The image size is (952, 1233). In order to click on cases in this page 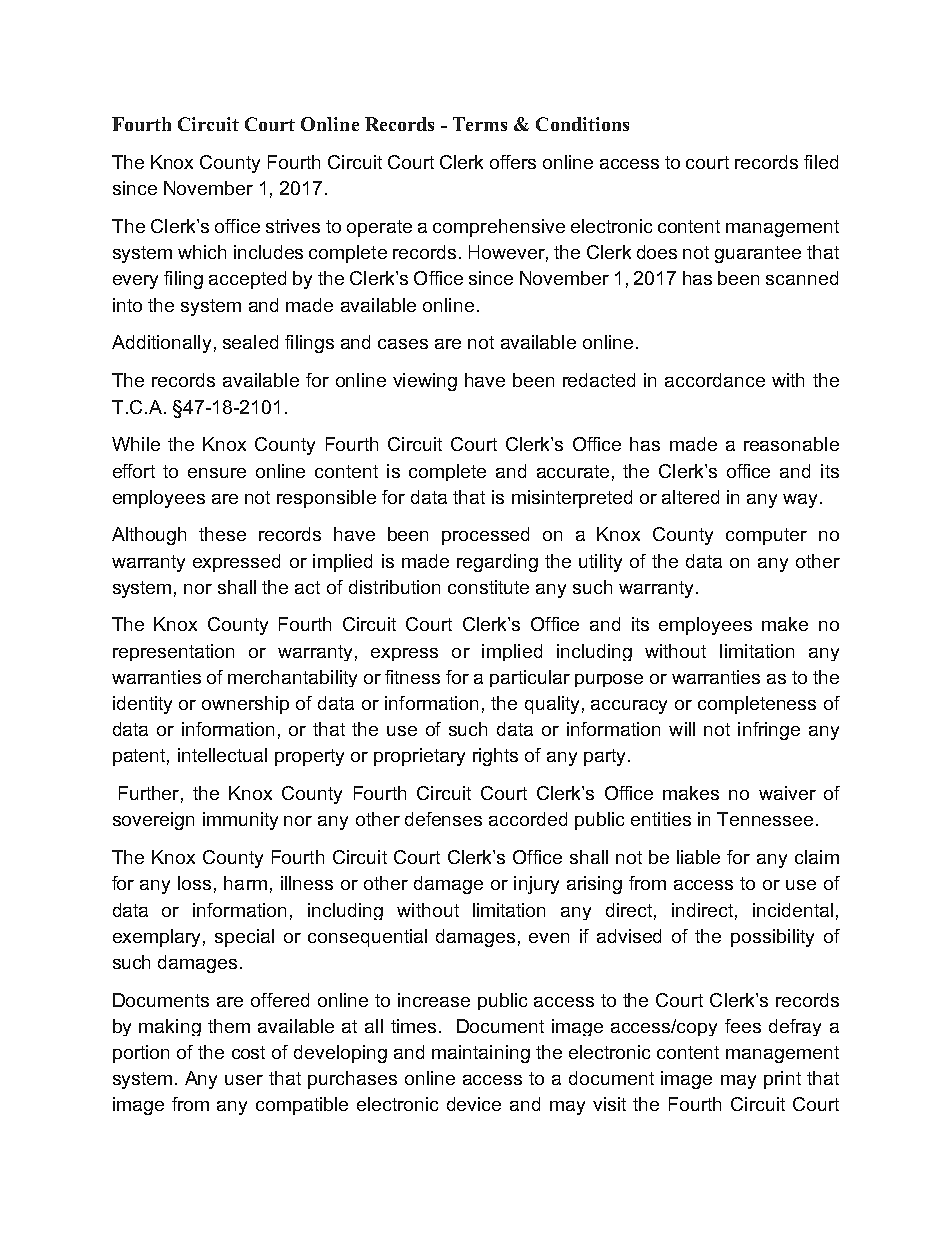, I will do `click(403, 344)`.
